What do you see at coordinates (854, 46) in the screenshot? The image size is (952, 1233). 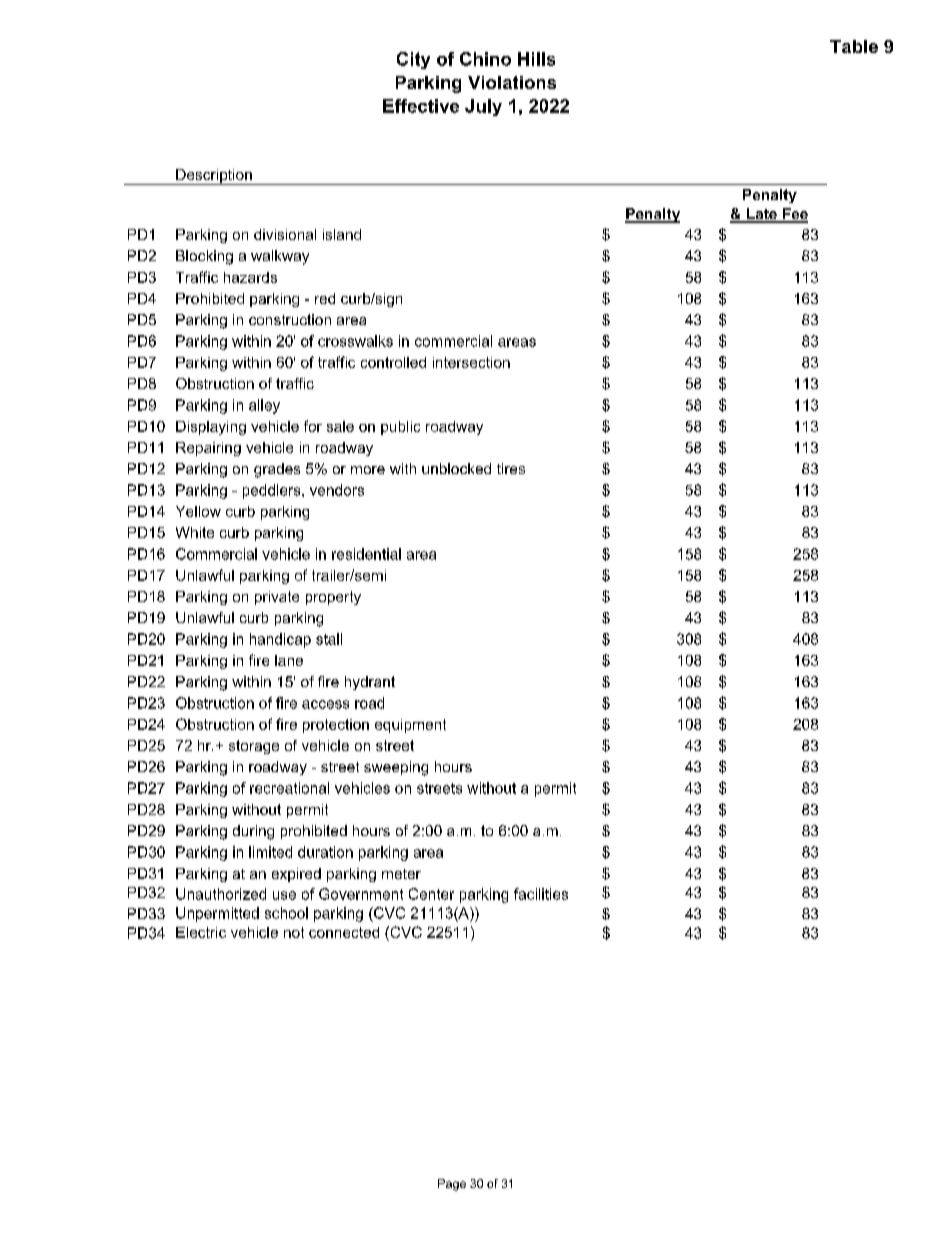 I see `Table` at bounding box center [854, 46].
